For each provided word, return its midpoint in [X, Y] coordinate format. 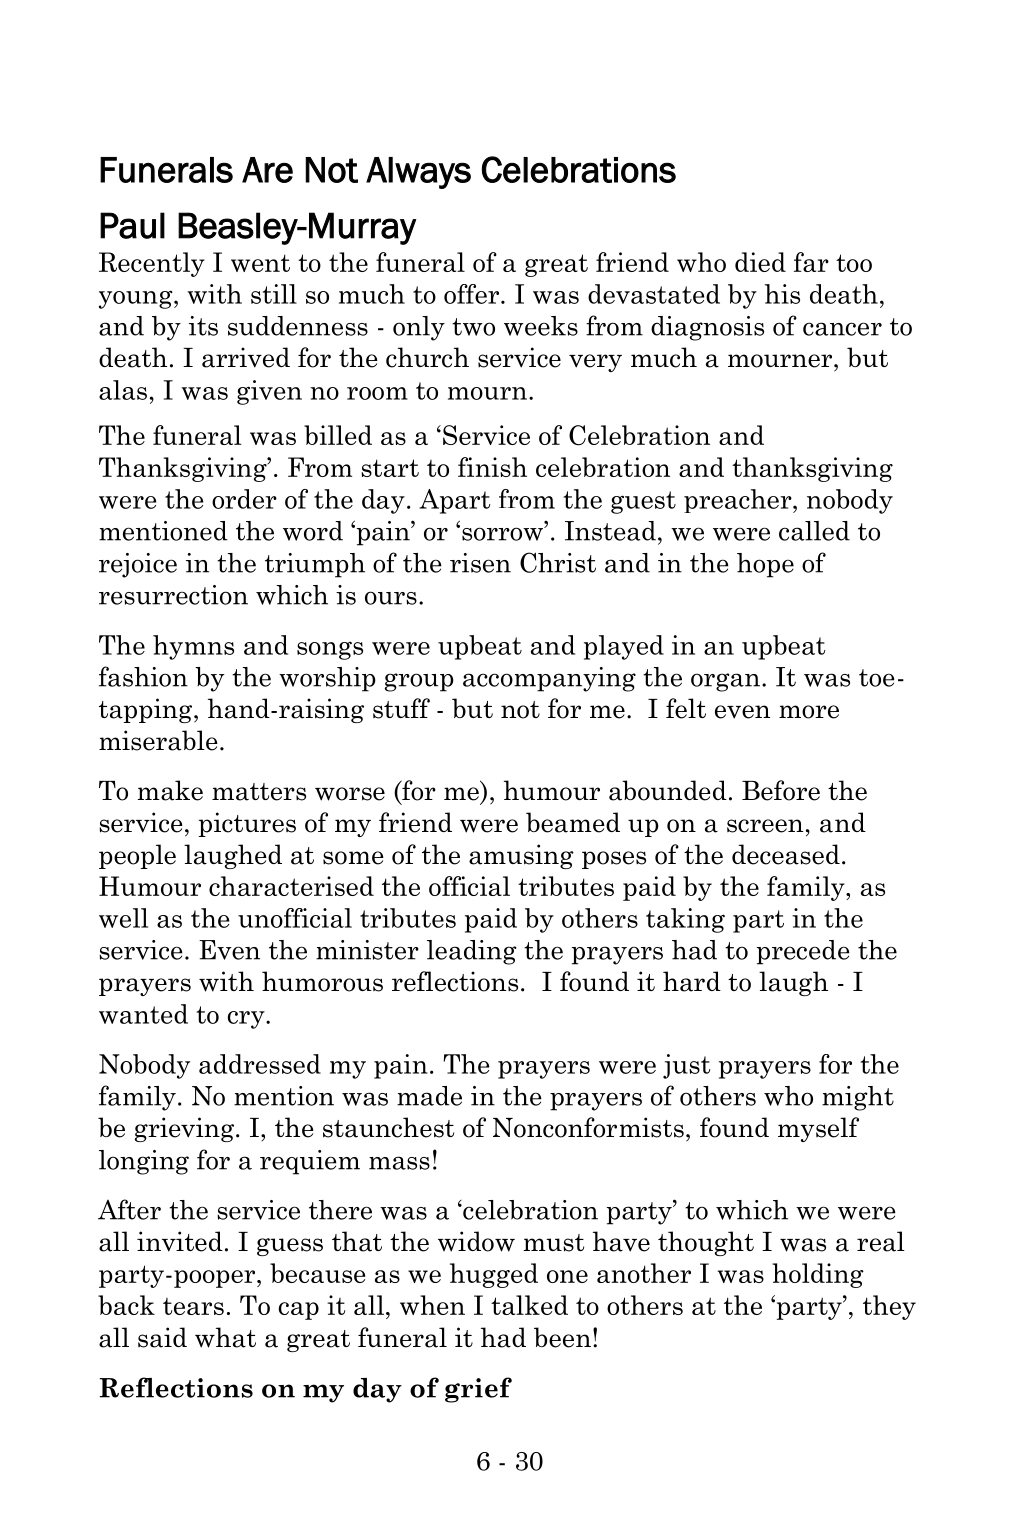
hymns [193, 647]
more [809, 712]
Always [418, 173]
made [429, 1096]
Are [267, 170]
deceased [786, 854]
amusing [521, 856]
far [811, 262]
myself [818, 1129]
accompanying [549, 679]
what [225, 1337]
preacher [739, 501]
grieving [186, 1129]
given [269, 392]
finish [492, 467]
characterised [291, 886]
